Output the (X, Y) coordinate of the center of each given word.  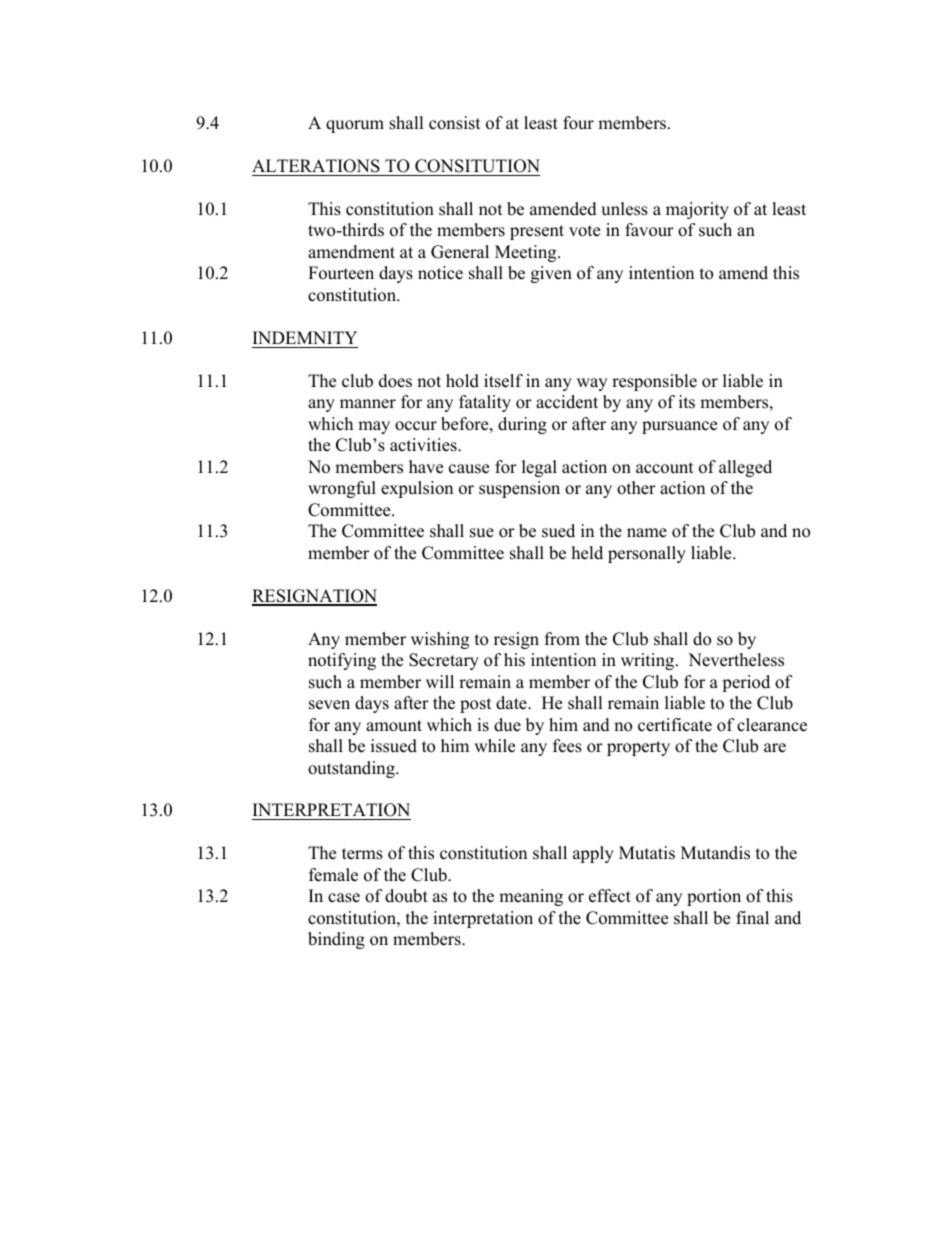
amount (394, 726)
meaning (531, 897)
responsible (654, 382)
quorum (355, 126)
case (344, 898)
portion (714, 897)
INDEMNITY (305, 337)
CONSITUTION (477, 166)
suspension (519, 489)
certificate (675, 725)
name (647, 533)
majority (697, 210)
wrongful (342, 489)
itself (503, 381)
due (507, 725)
